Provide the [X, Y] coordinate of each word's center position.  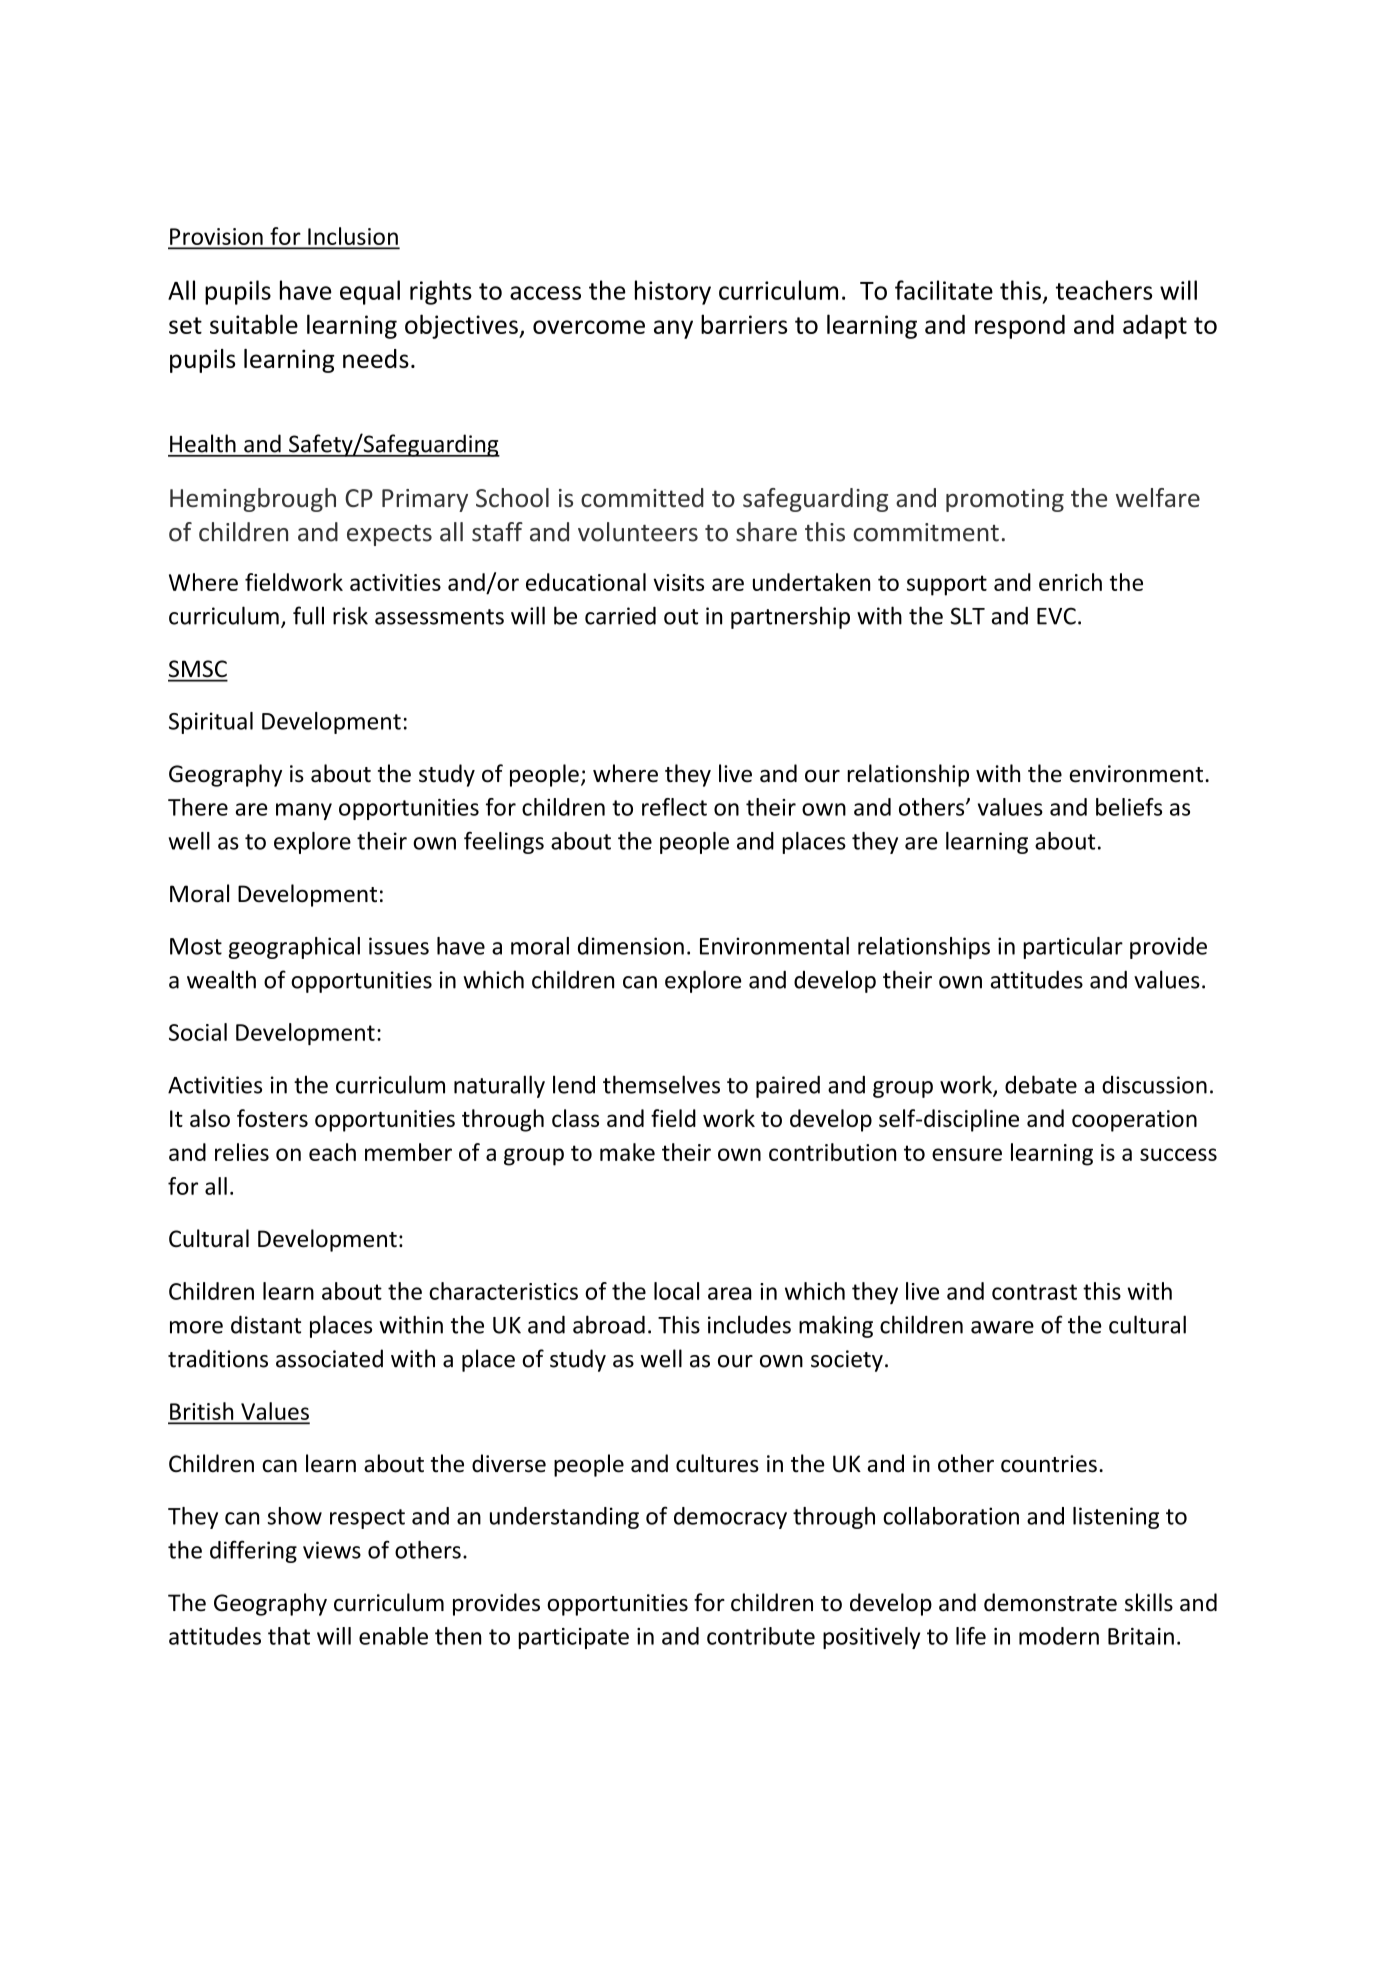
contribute [761, 1636]
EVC [1056, 616]
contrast [1034, 1292]
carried [620, 615]
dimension [631, 946]
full [308, 615]
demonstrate [1050, 1602]
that [289, 1636]
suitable [254, 324]
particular [1073, 948]
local [676, 1291]
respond [1020, 326]
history [673, 292]
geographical [294, 948]
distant [266, 1324]
